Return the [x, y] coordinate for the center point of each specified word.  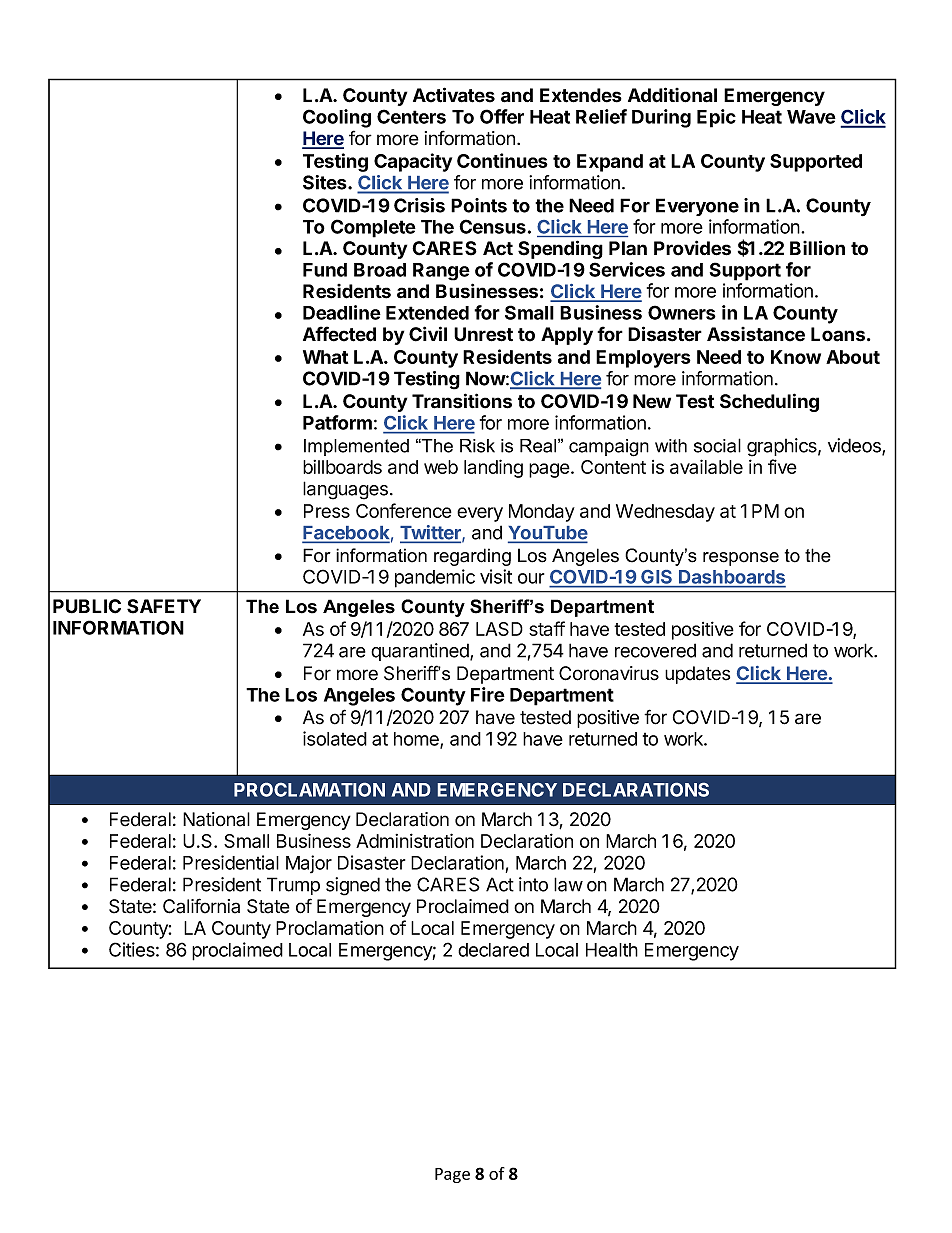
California [201, 906]
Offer [502, 116]
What [325, 357]
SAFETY [164, 606]
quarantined [421, 652]
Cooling [337, 118]
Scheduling [769, 402]
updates [697, 675]
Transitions [462, 401]
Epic [716, 118]
